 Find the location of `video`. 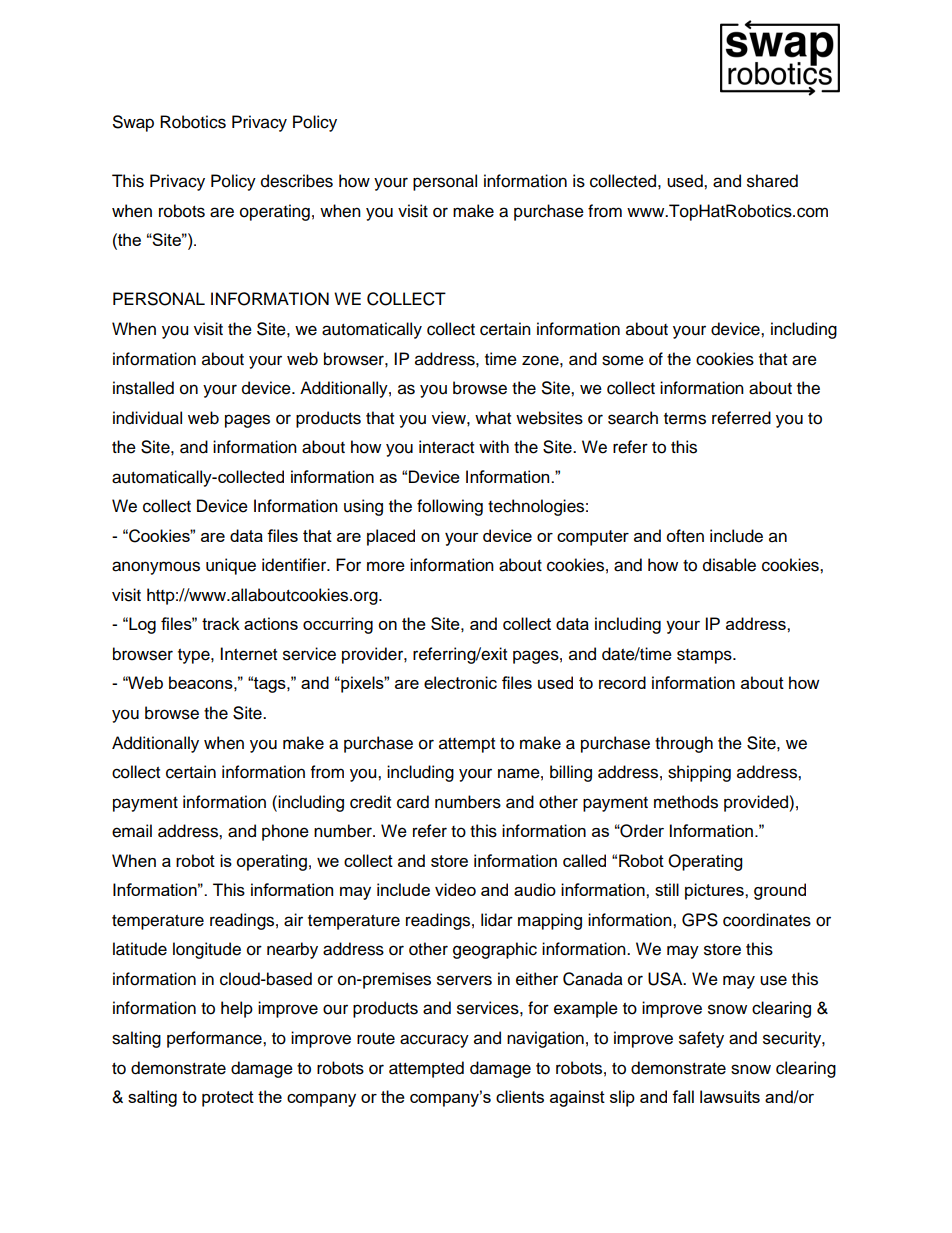

video is located at coordinates (455, 889).
